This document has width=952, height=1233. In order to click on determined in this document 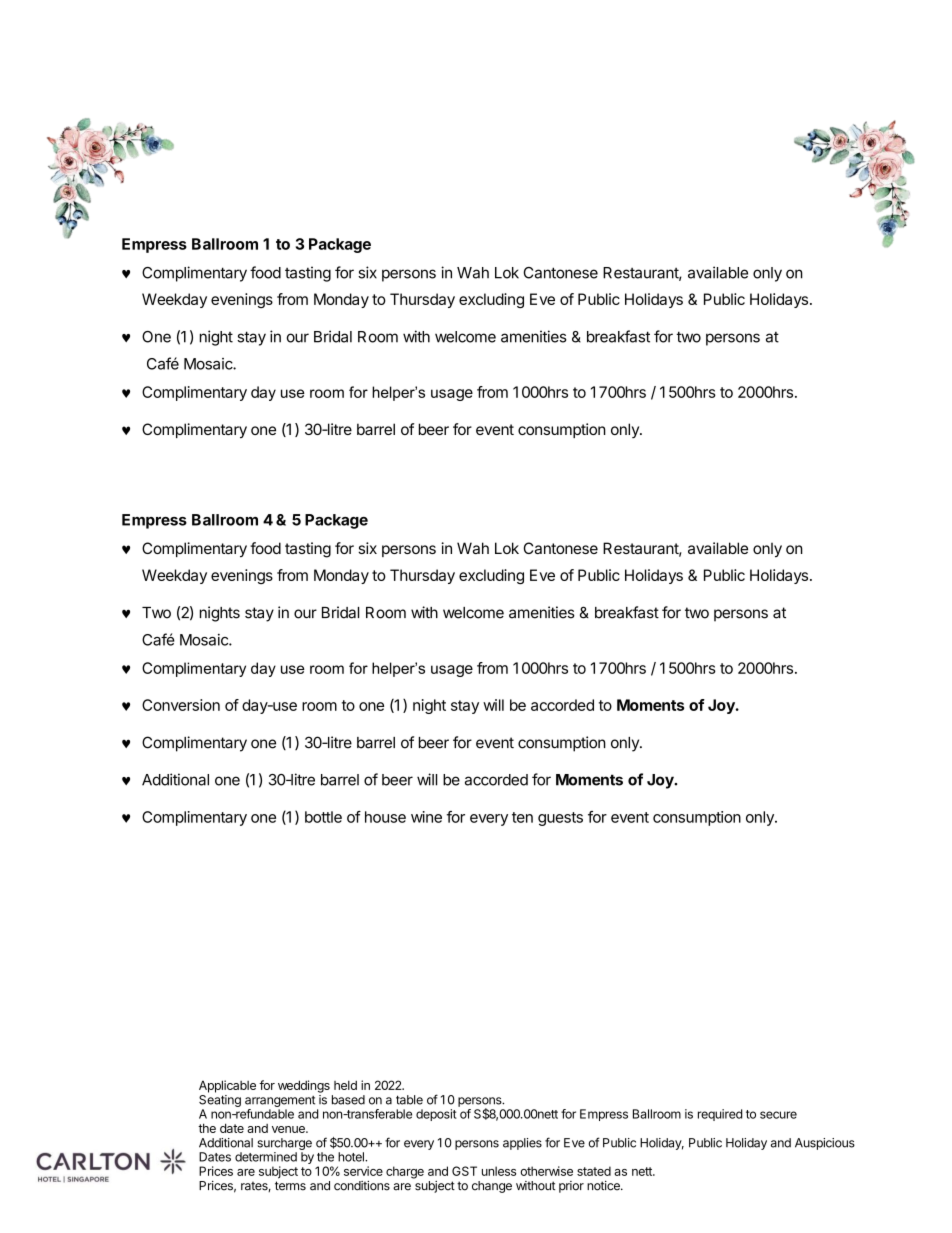, I will do `click(266, 1157)`.
